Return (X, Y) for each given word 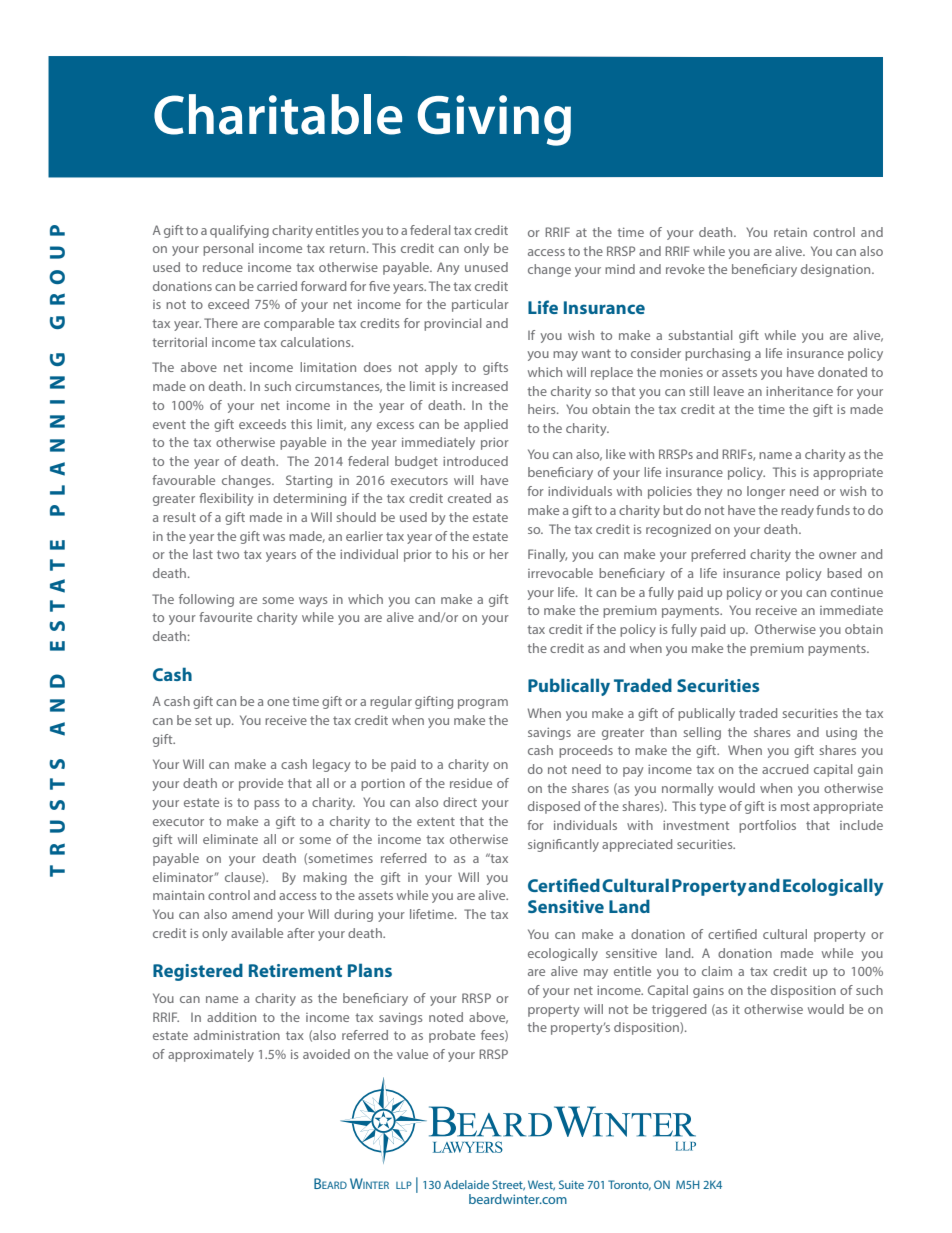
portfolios (767, 826)
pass (266, 805)
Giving (494, 120)
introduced (475, 461)
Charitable (278, 114)
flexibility (226, 499)
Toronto (629, 1185)
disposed (554, 807)
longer (766, 492)
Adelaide (466, 1184)
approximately (211, 1055)
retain (790, 232)
